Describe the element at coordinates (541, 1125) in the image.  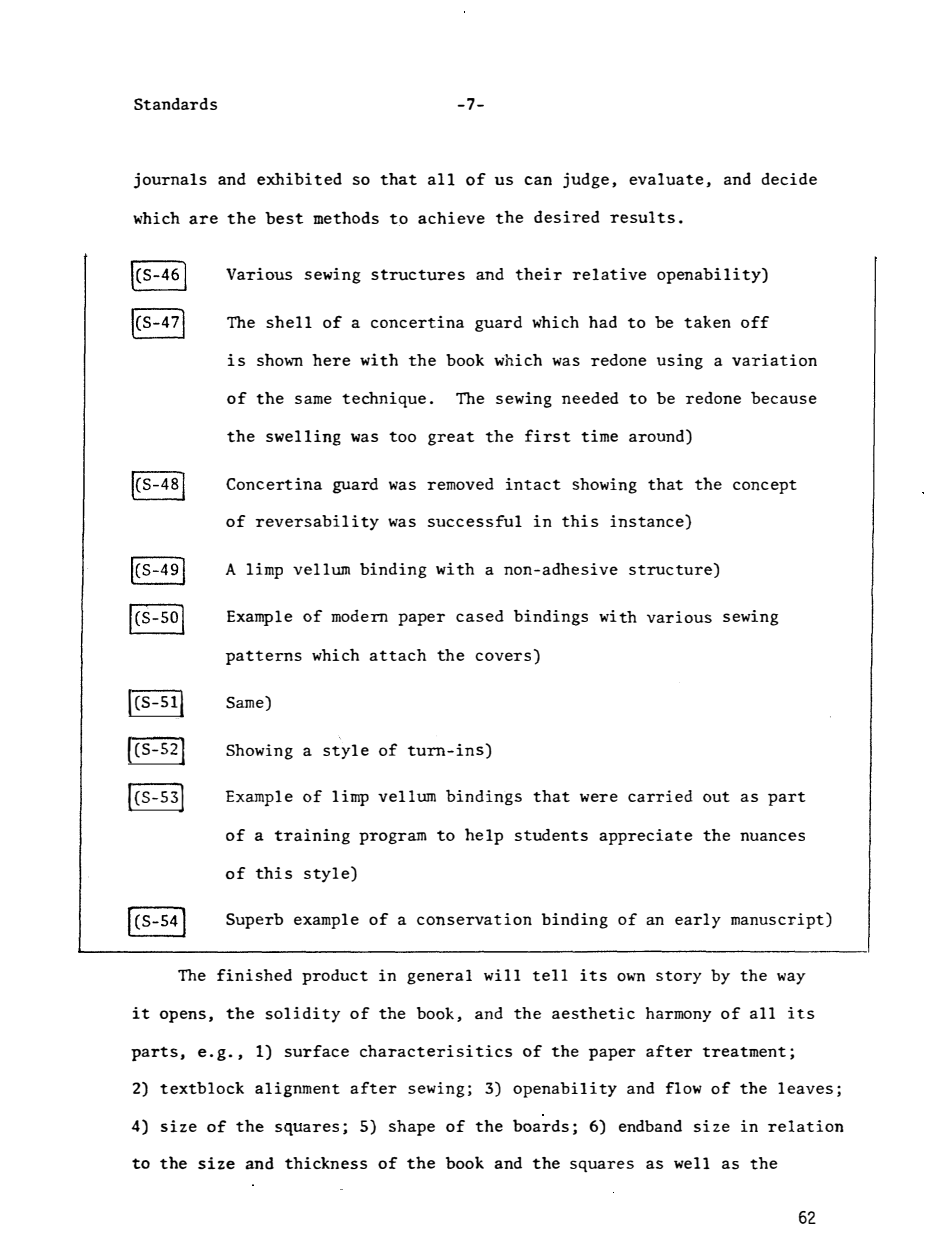
I see `boards` at that location.
